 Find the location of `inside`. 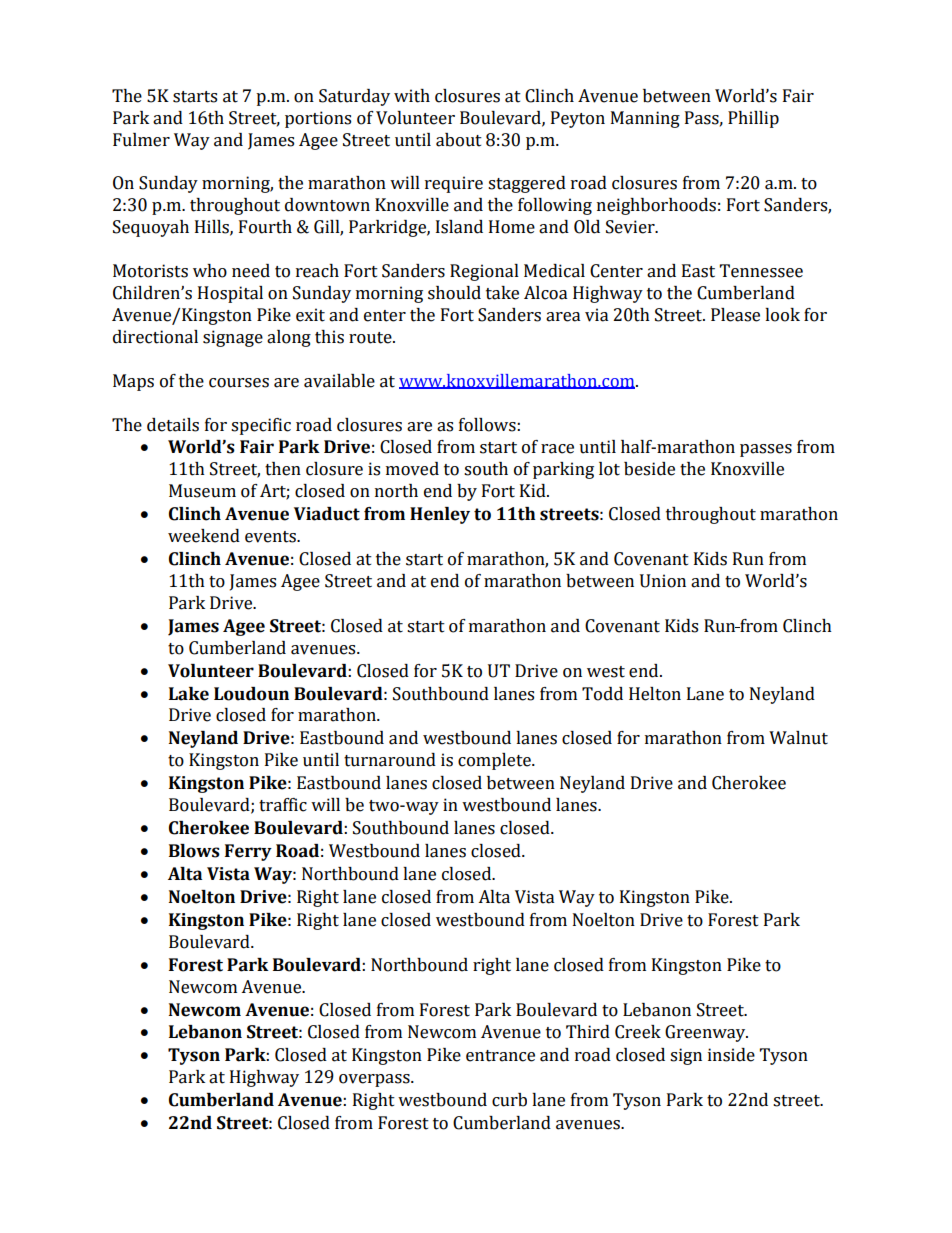

inside is located at coordinates (731, 1055).
